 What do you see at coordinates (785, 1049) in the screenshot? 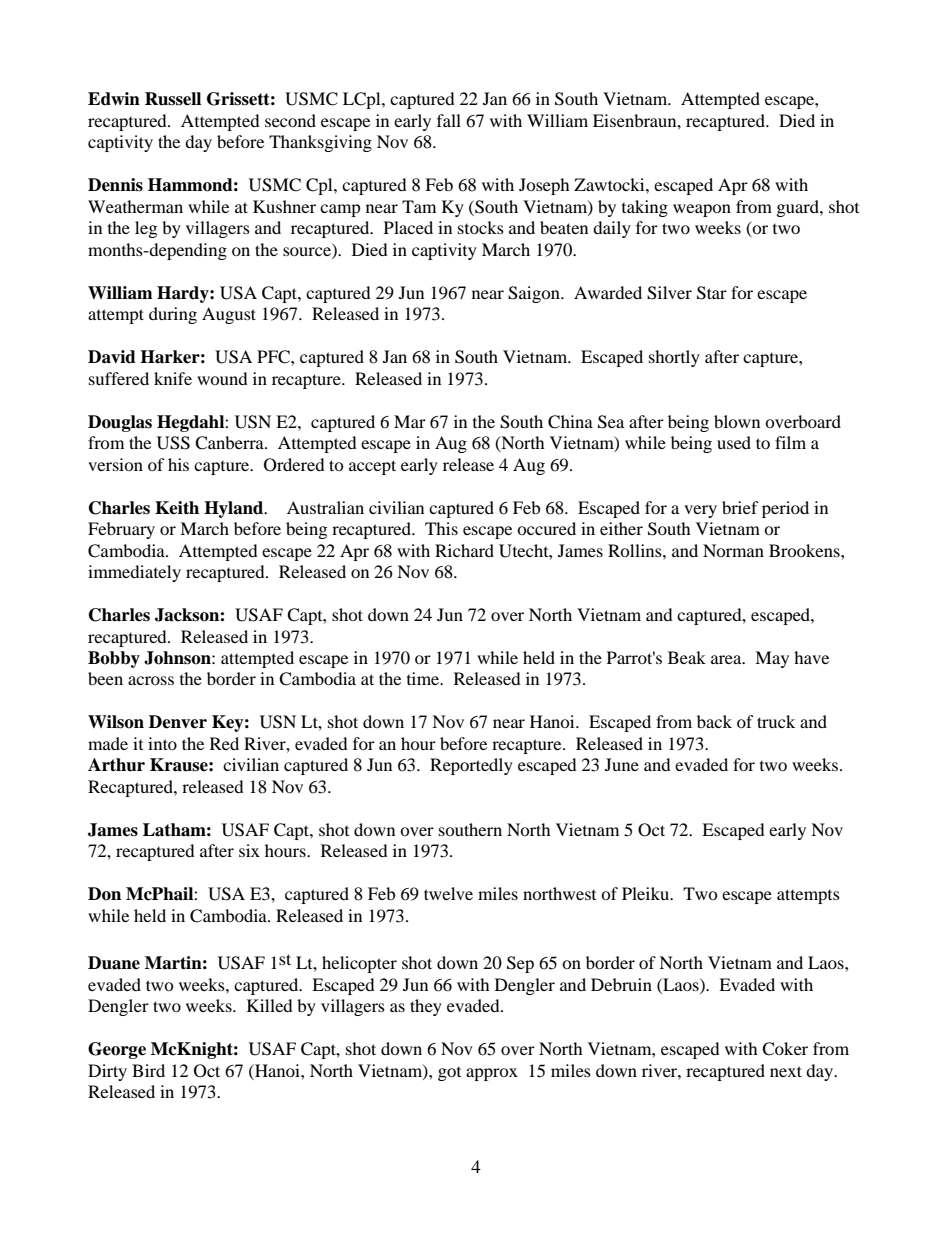
I see `Coker` at bounding box center [785, 1049].
